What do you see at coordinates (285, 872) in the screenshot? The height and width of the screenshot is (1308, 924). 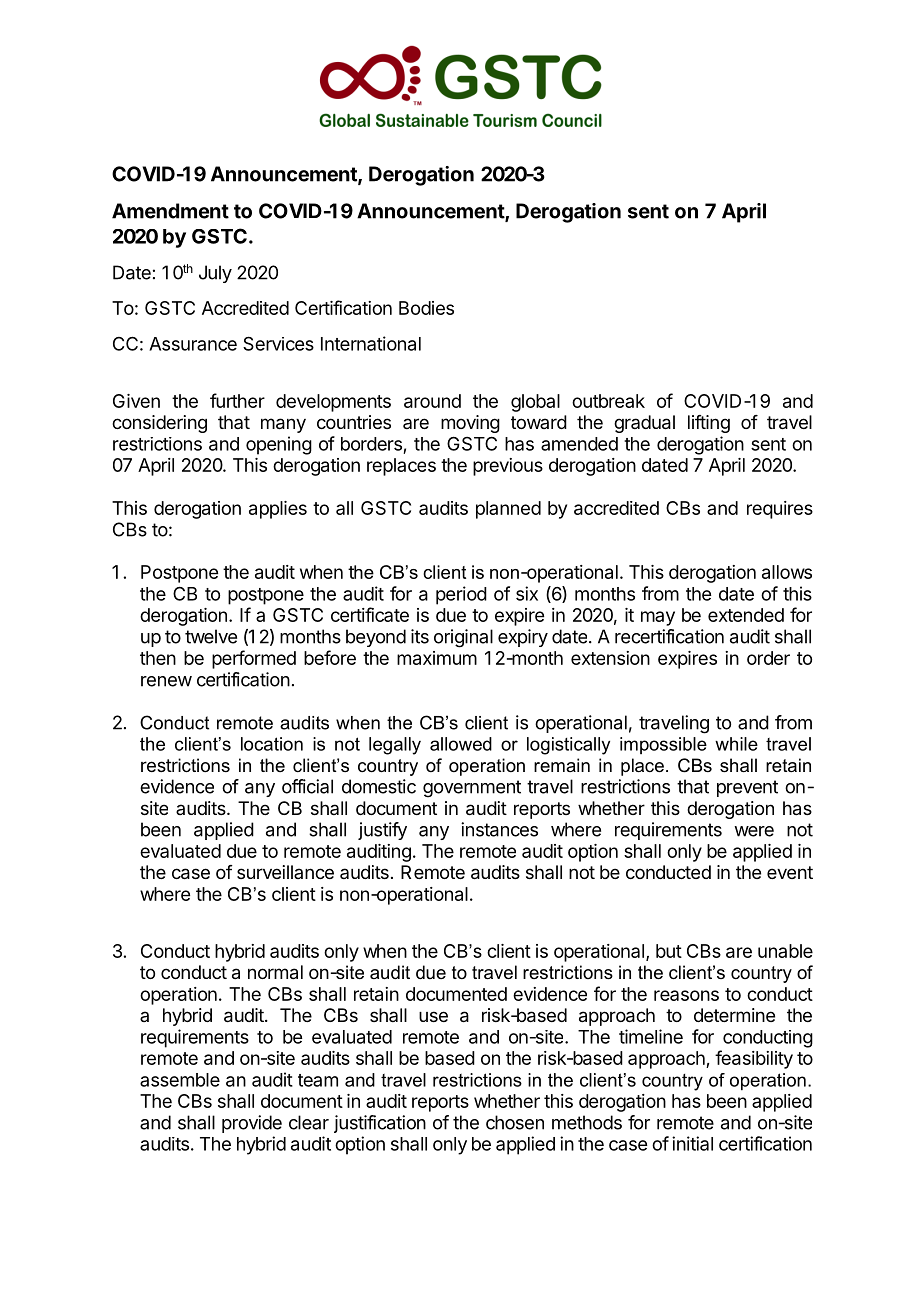 I see `surveillance` at bounding box center [285, 872].
